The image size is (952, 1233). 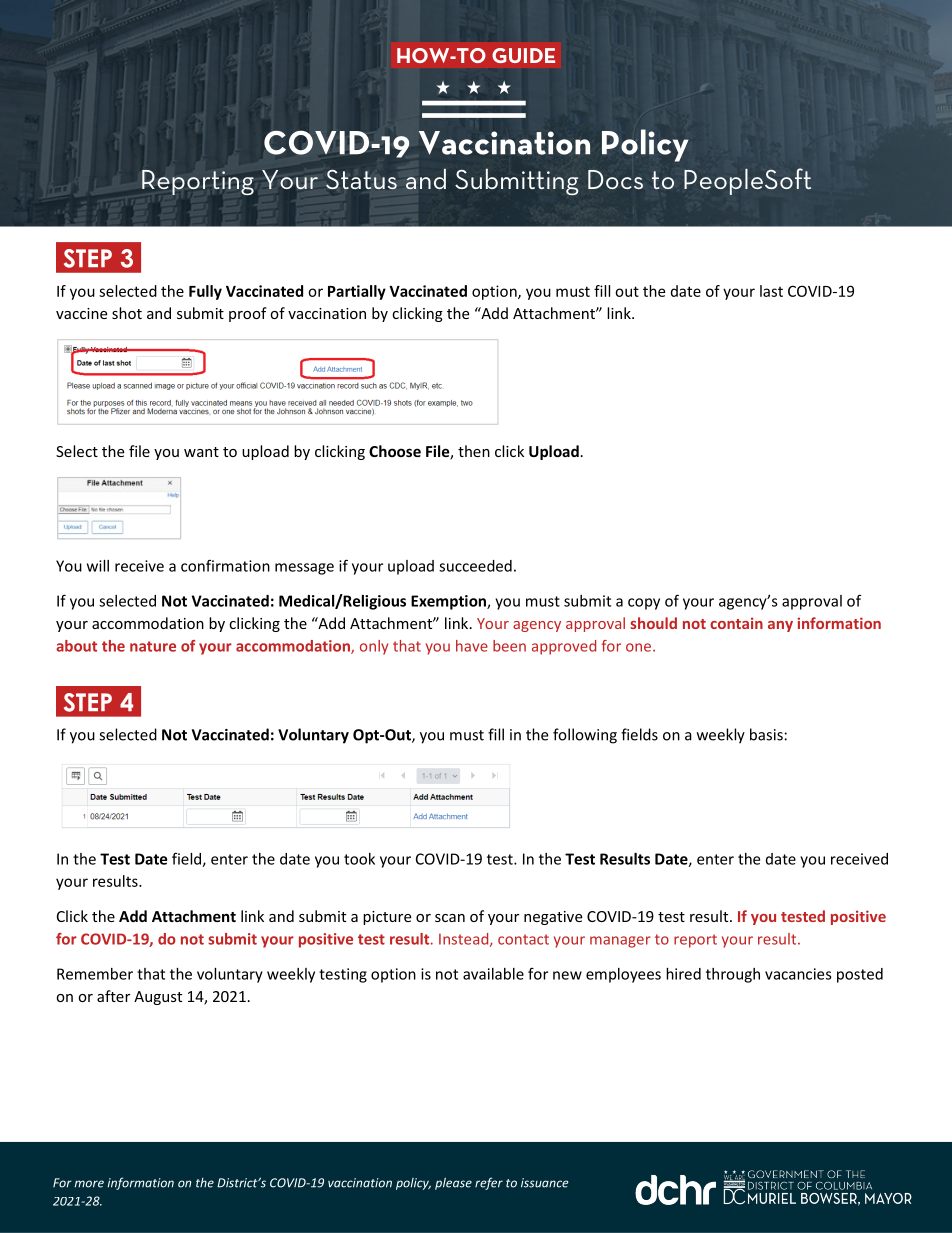 What do you see at coordinates (615, 179) in the image?
I see `Docs` at bounding box center [615, 179].
